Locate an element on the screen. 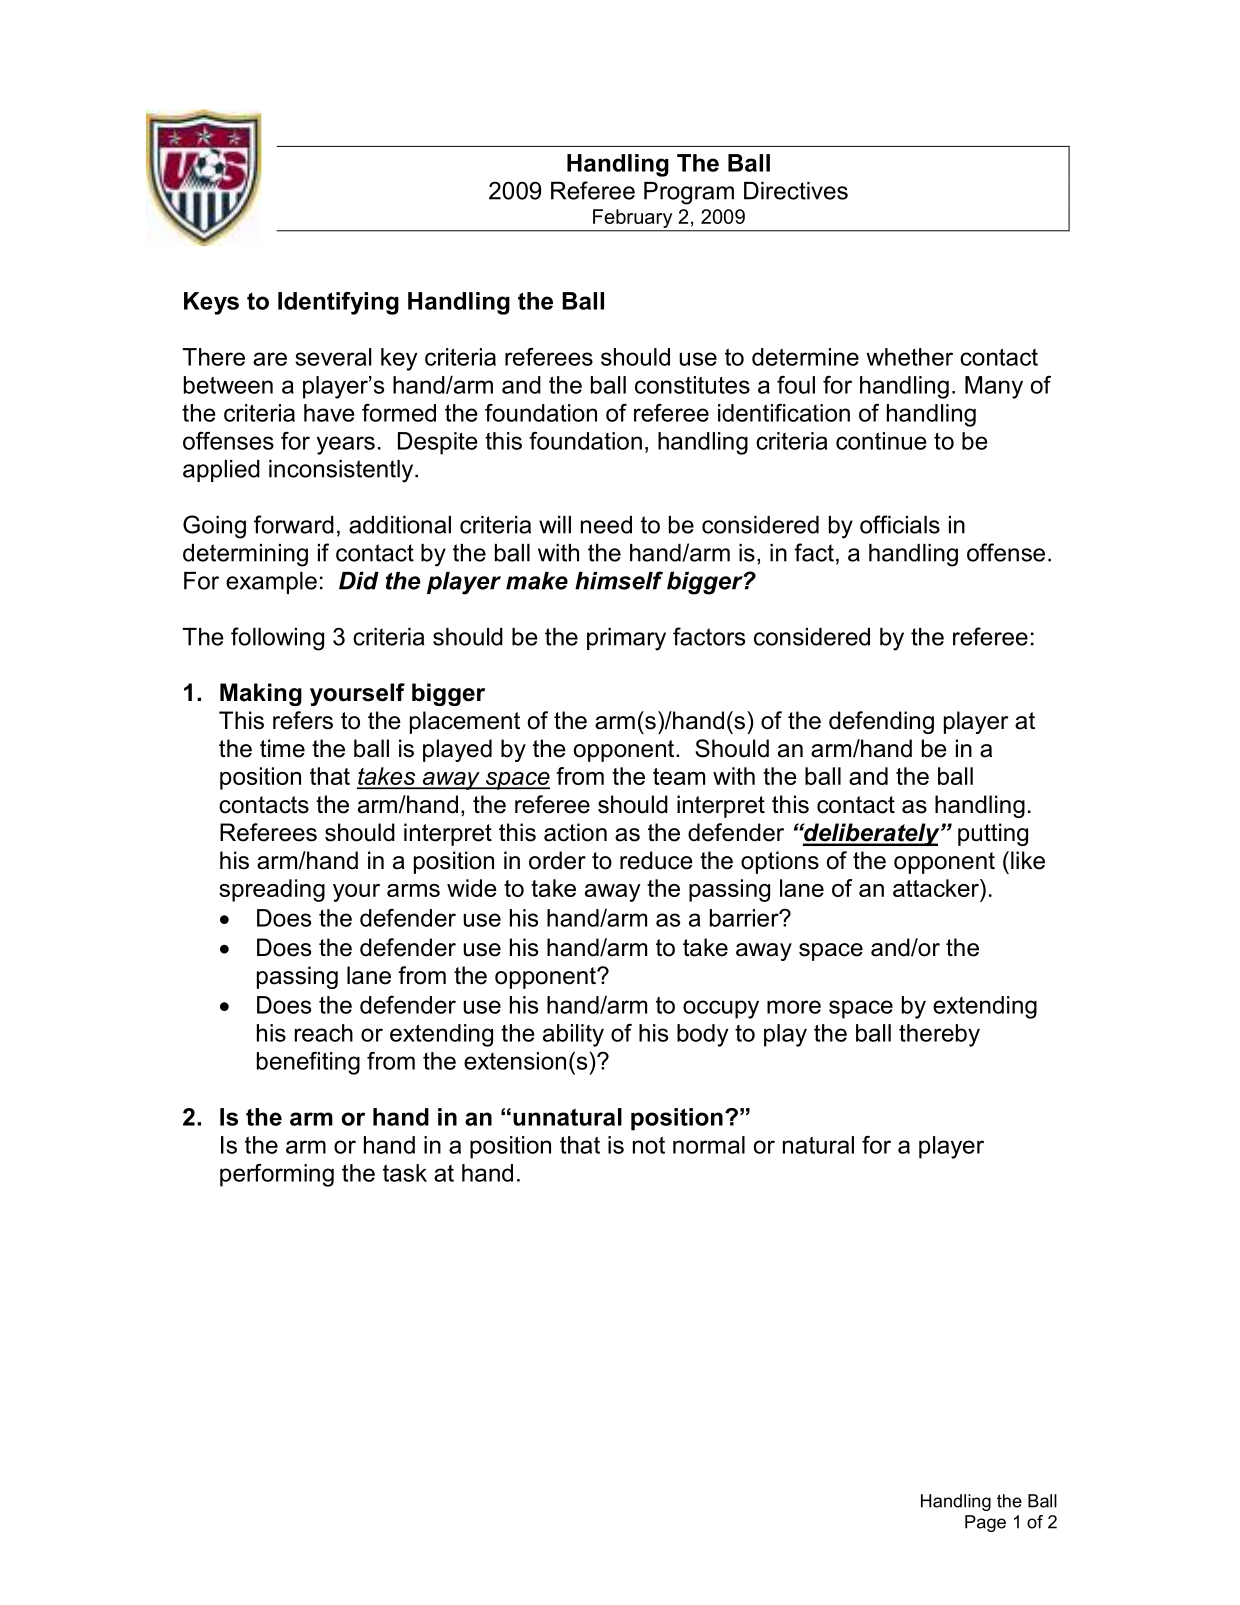 The height and width of the screenshot is (1605, 1240). reduce is located at coordinates (656, 860).
